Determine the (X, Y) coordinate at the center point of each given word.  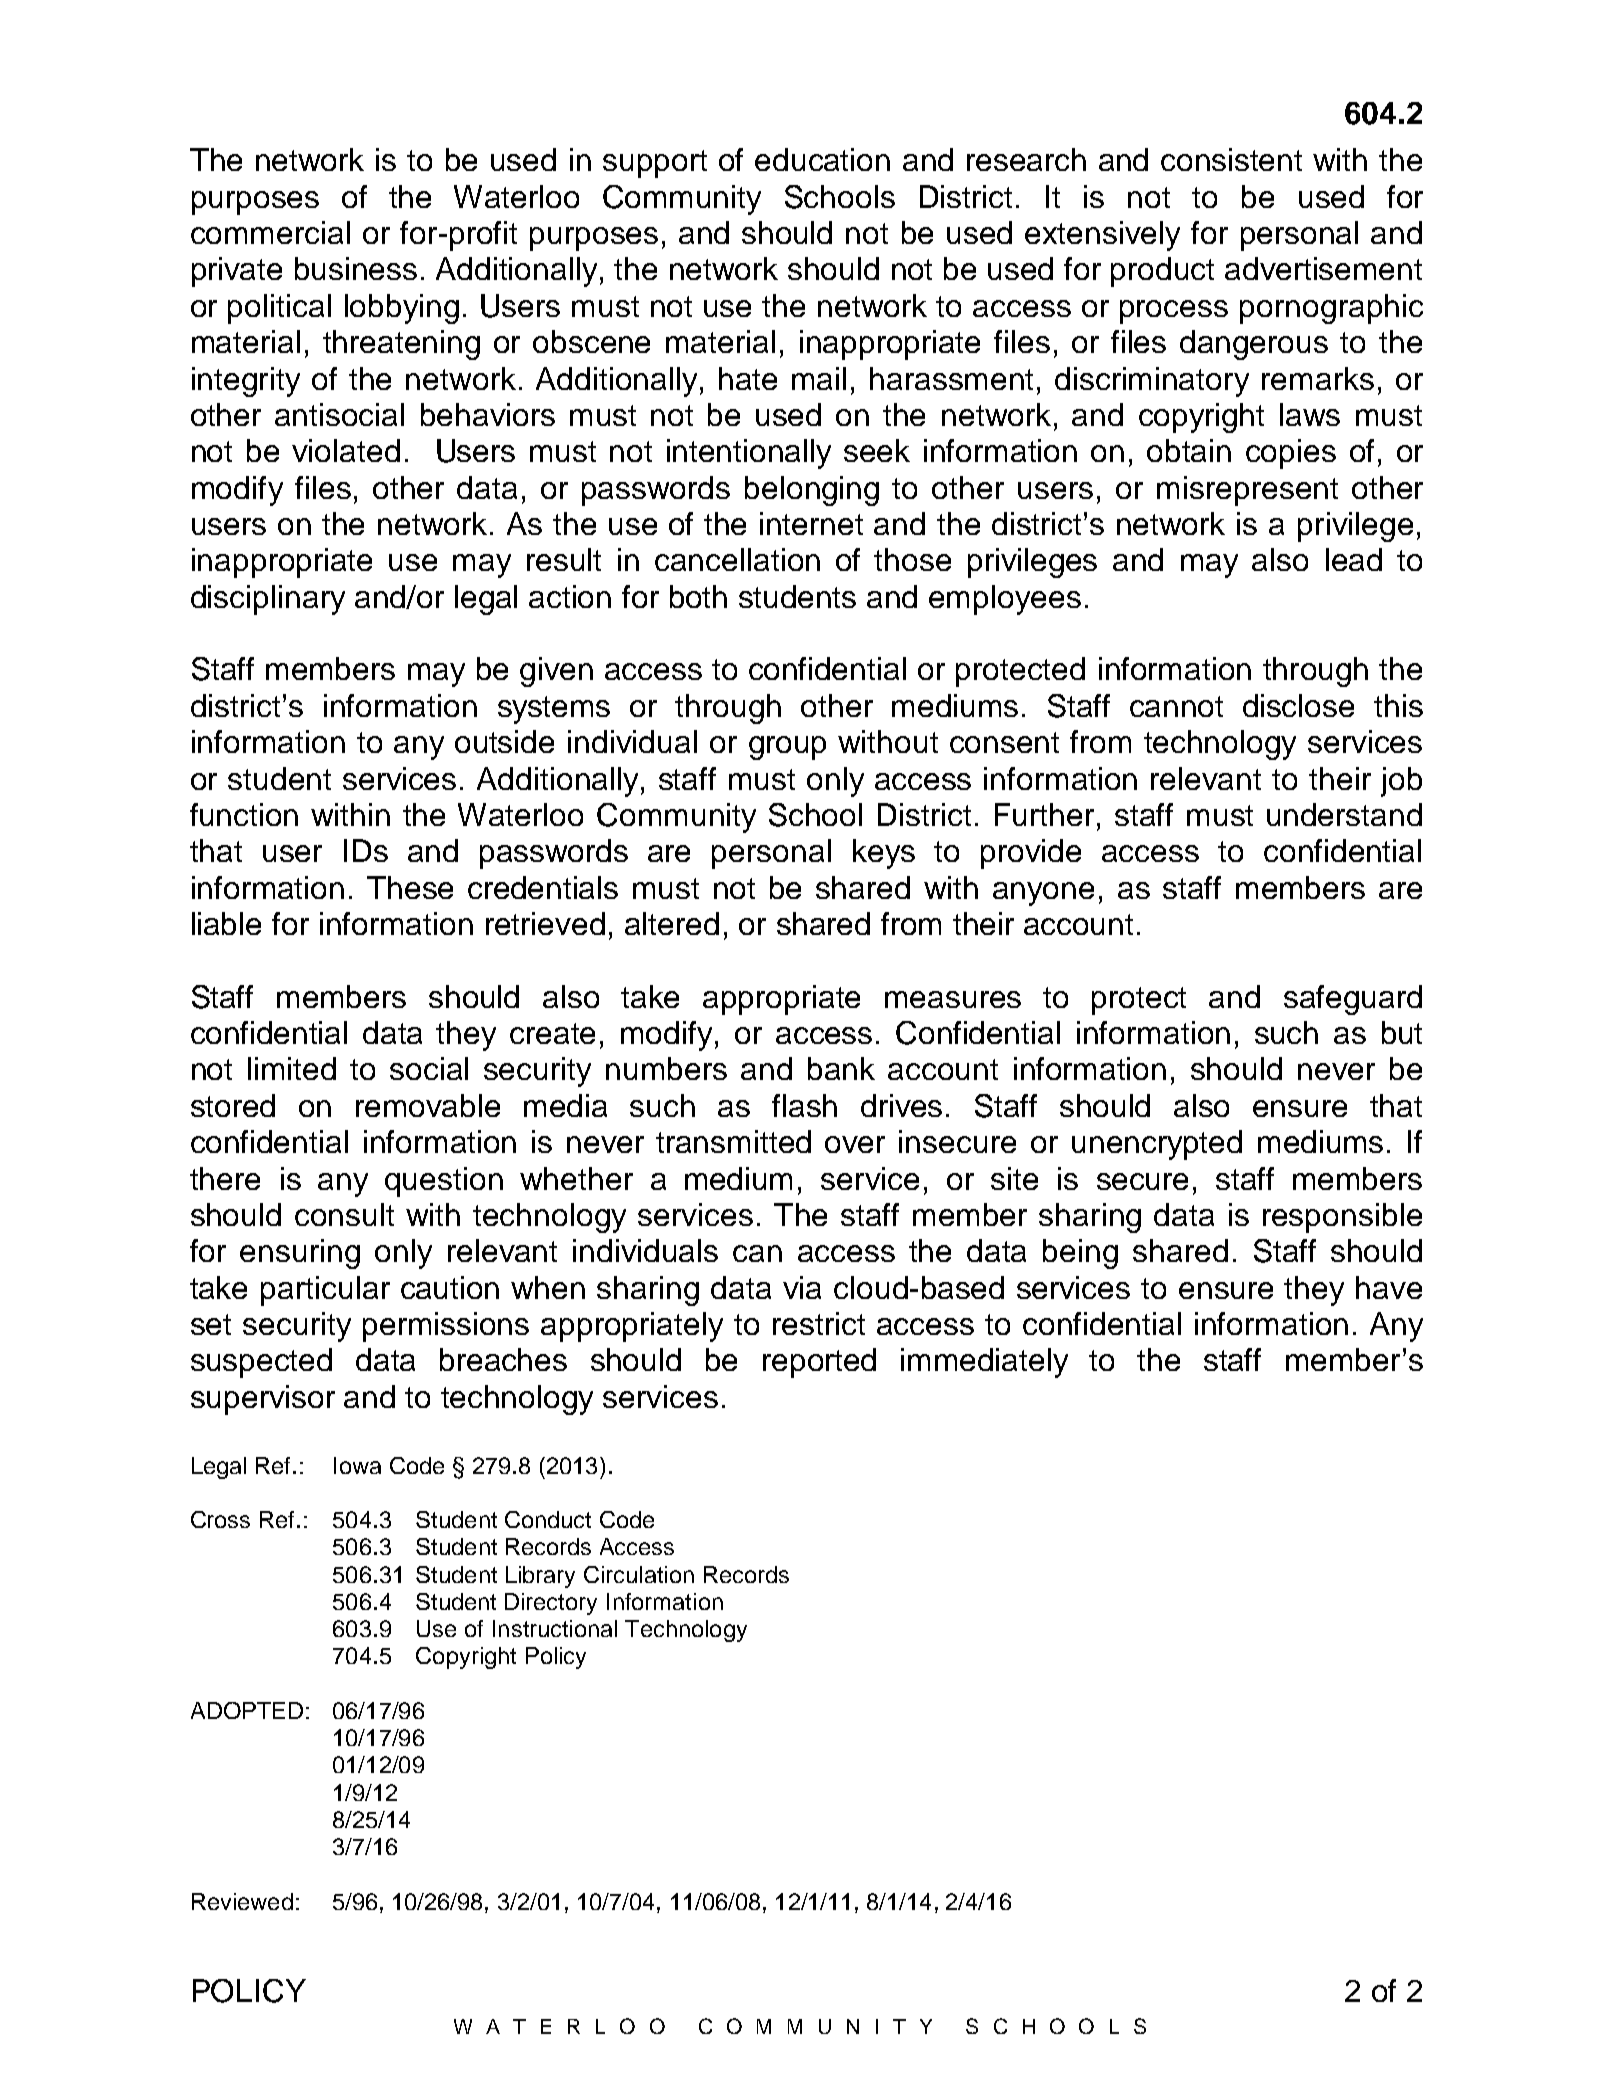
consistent (1231, 159)
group (787, 748)
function (244, 814)
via (802, 1287)
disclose (1298, 705)
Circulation (639, 1574)
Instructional (555, 1628)
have (1389, 1287)
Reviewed (242, 1901)
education (822, 159)
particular (325, 1291)
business (356, 268)
